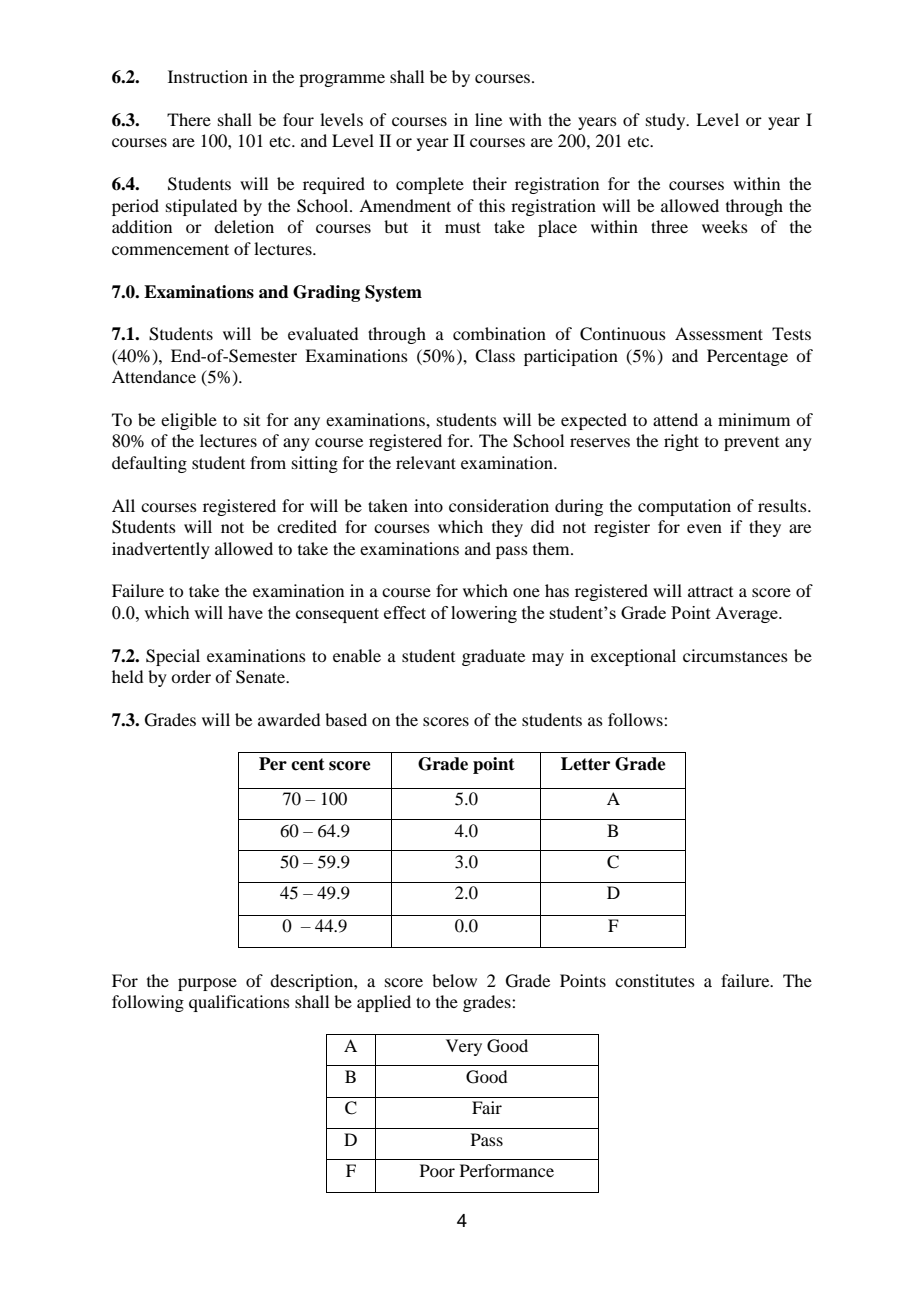  What do you see at coordinates (245, 612) in the image?
I see `have` at bounding box center [245, 612].
